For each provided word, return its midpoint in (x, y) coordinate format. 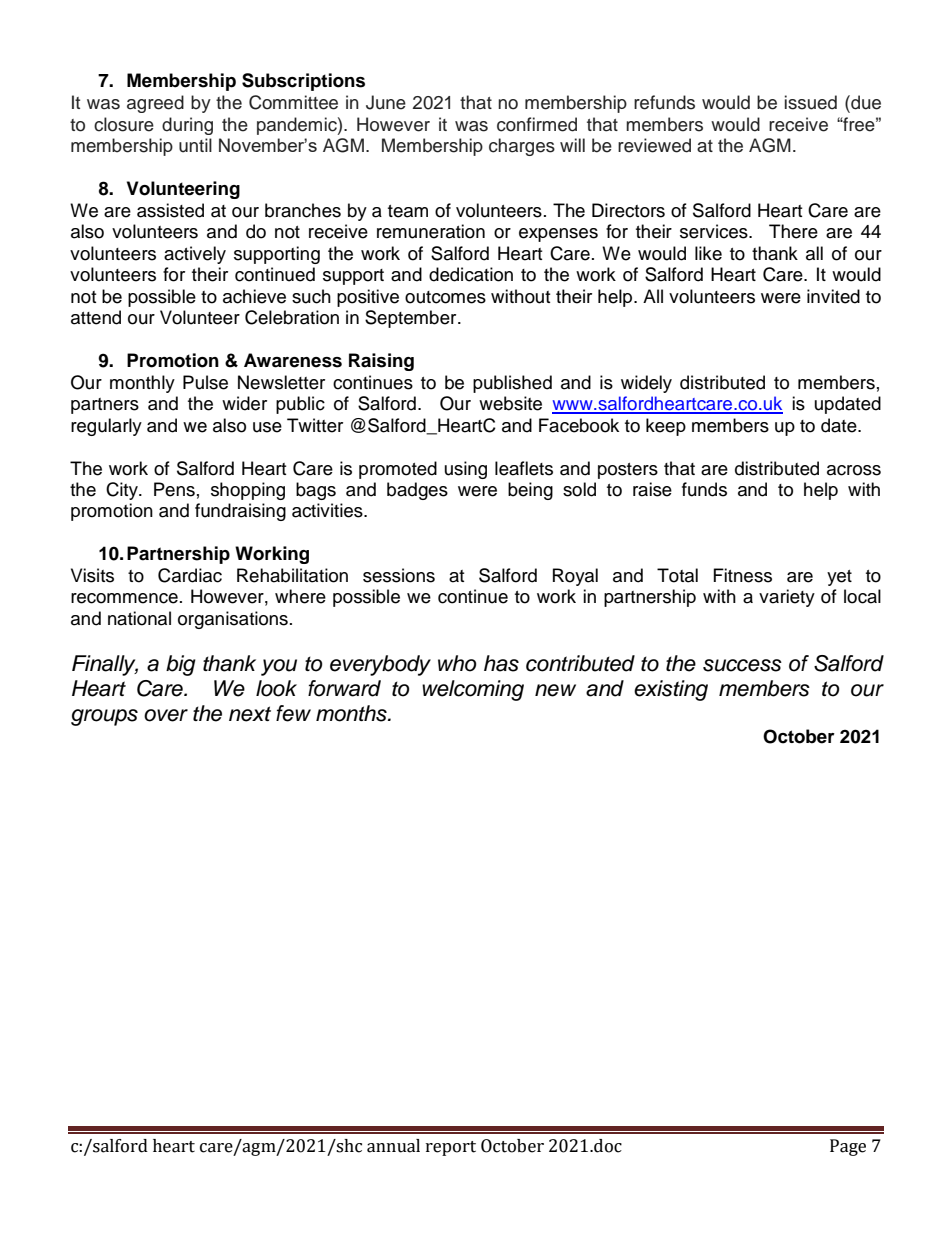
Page (848, 1147)
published (512, 384)
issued (811, 102)
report (451, 1148)
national (139, 618)
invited (833, 296)
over (166, 715)
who (457, 663)
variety (787, 598)
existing (671, 690)
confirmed (537, 124)
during (187, 126)
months (352, 713)
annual (393, 1146)
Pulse (205, 382)
